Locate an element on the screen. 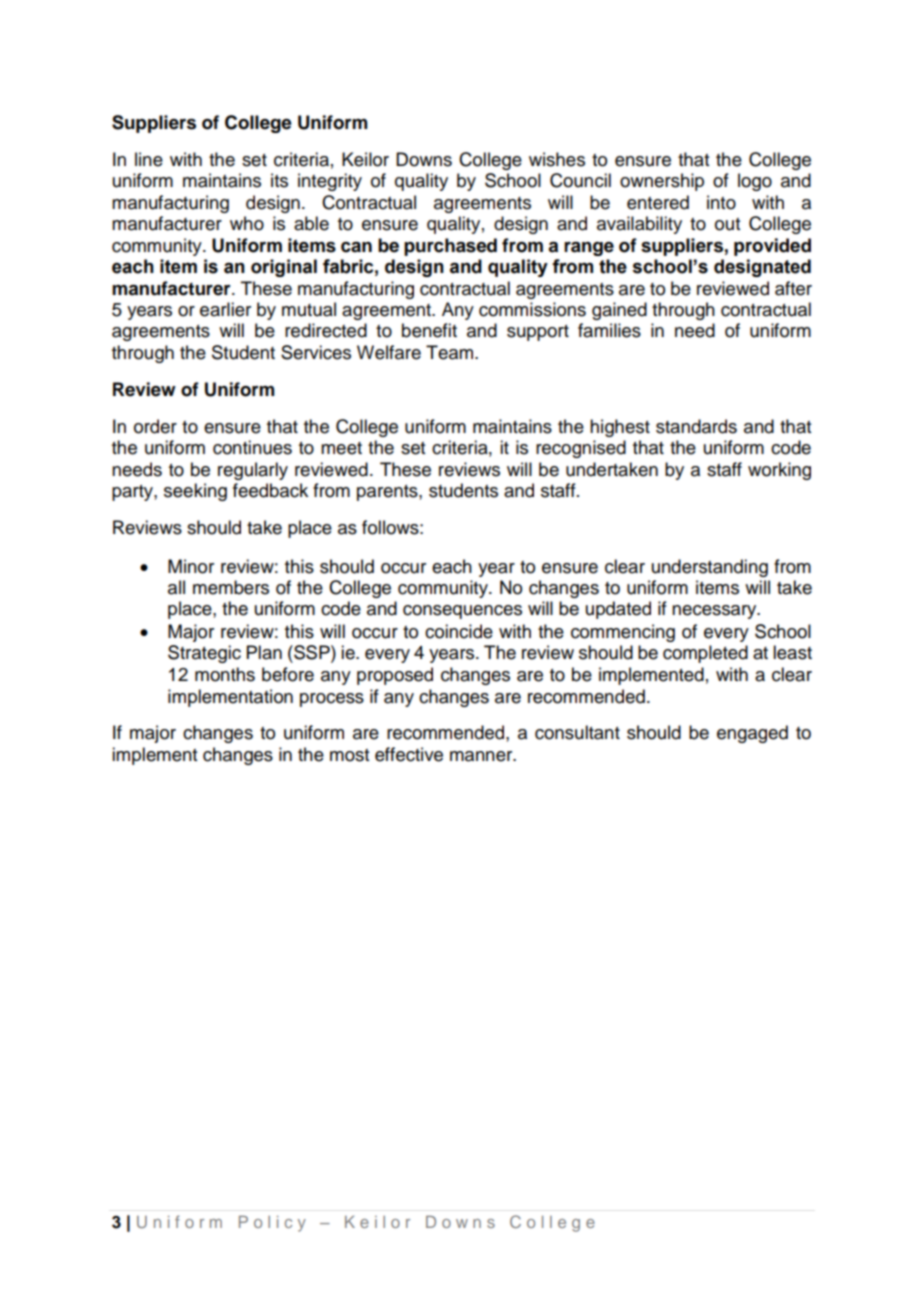 The height and width of the screenshot is (1308, 924). most is located at coordinates (349, 755).
